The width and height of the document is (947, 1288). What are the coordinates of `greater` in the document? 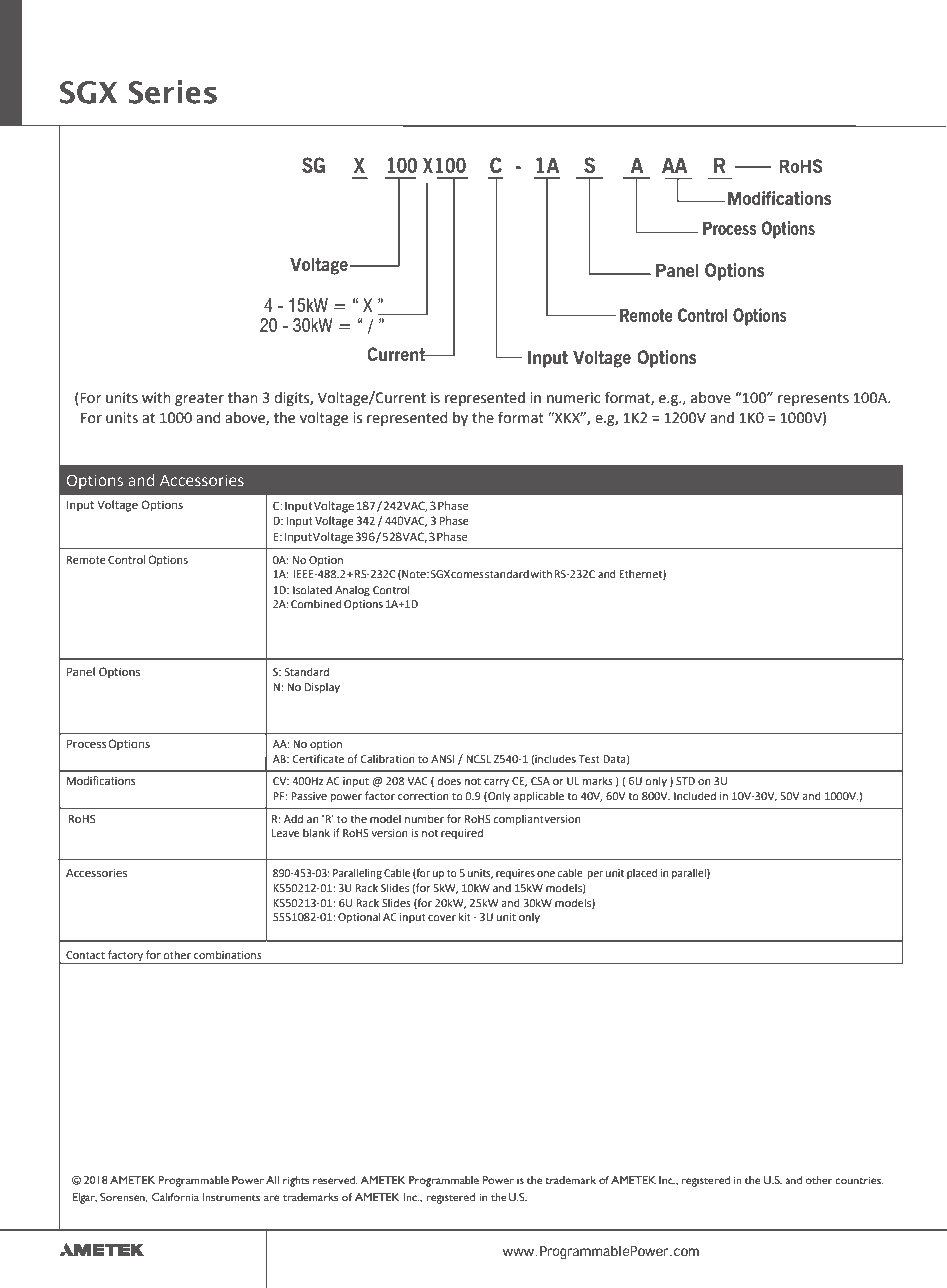 It's located at (199, 399).
